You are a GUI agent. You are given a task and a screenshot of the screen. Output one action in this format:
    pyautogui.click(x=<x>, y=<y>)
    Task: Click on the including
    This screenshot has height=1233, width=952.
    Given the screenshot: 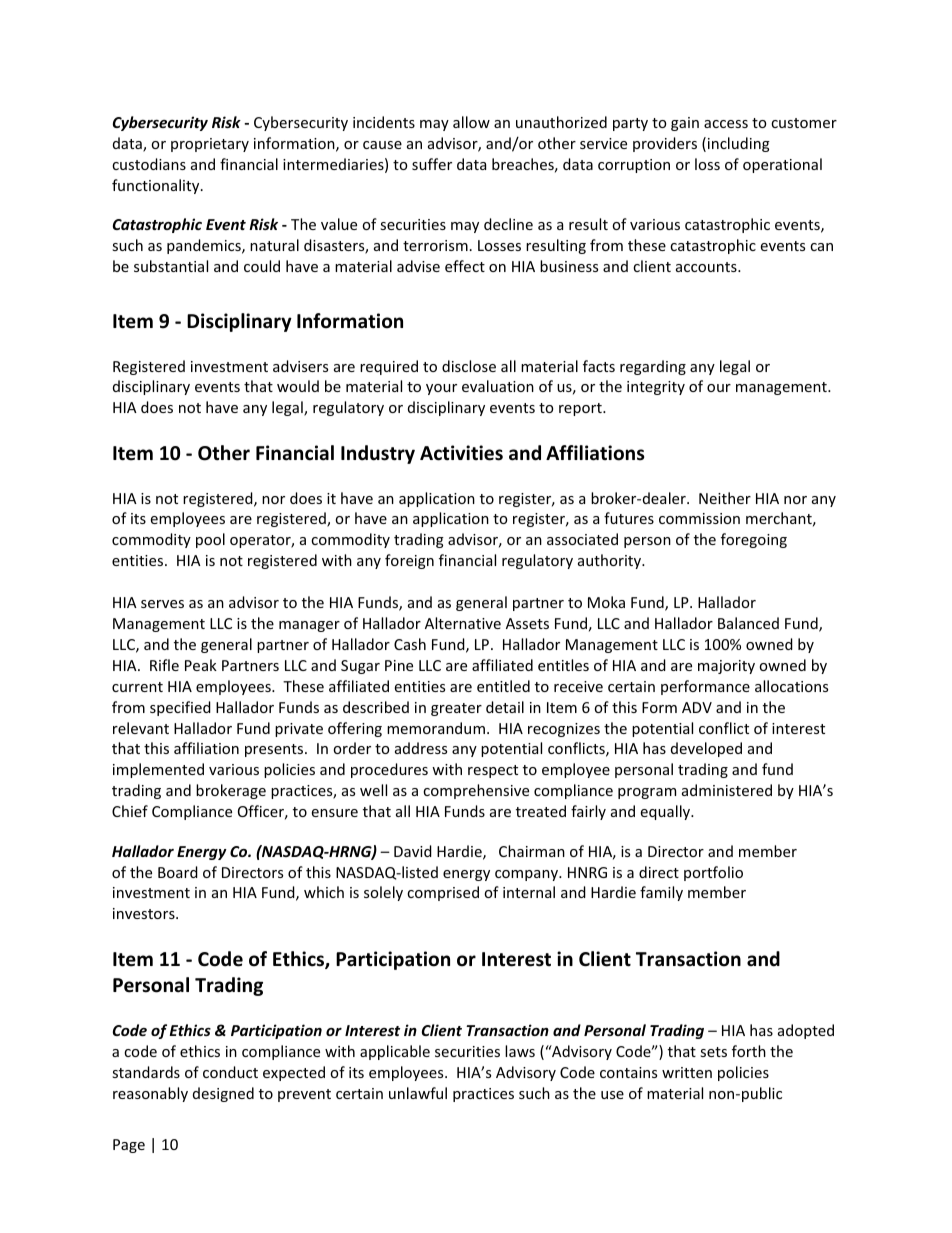 What is the action you would take?
    pyautogui.click(x=739, y=144)
